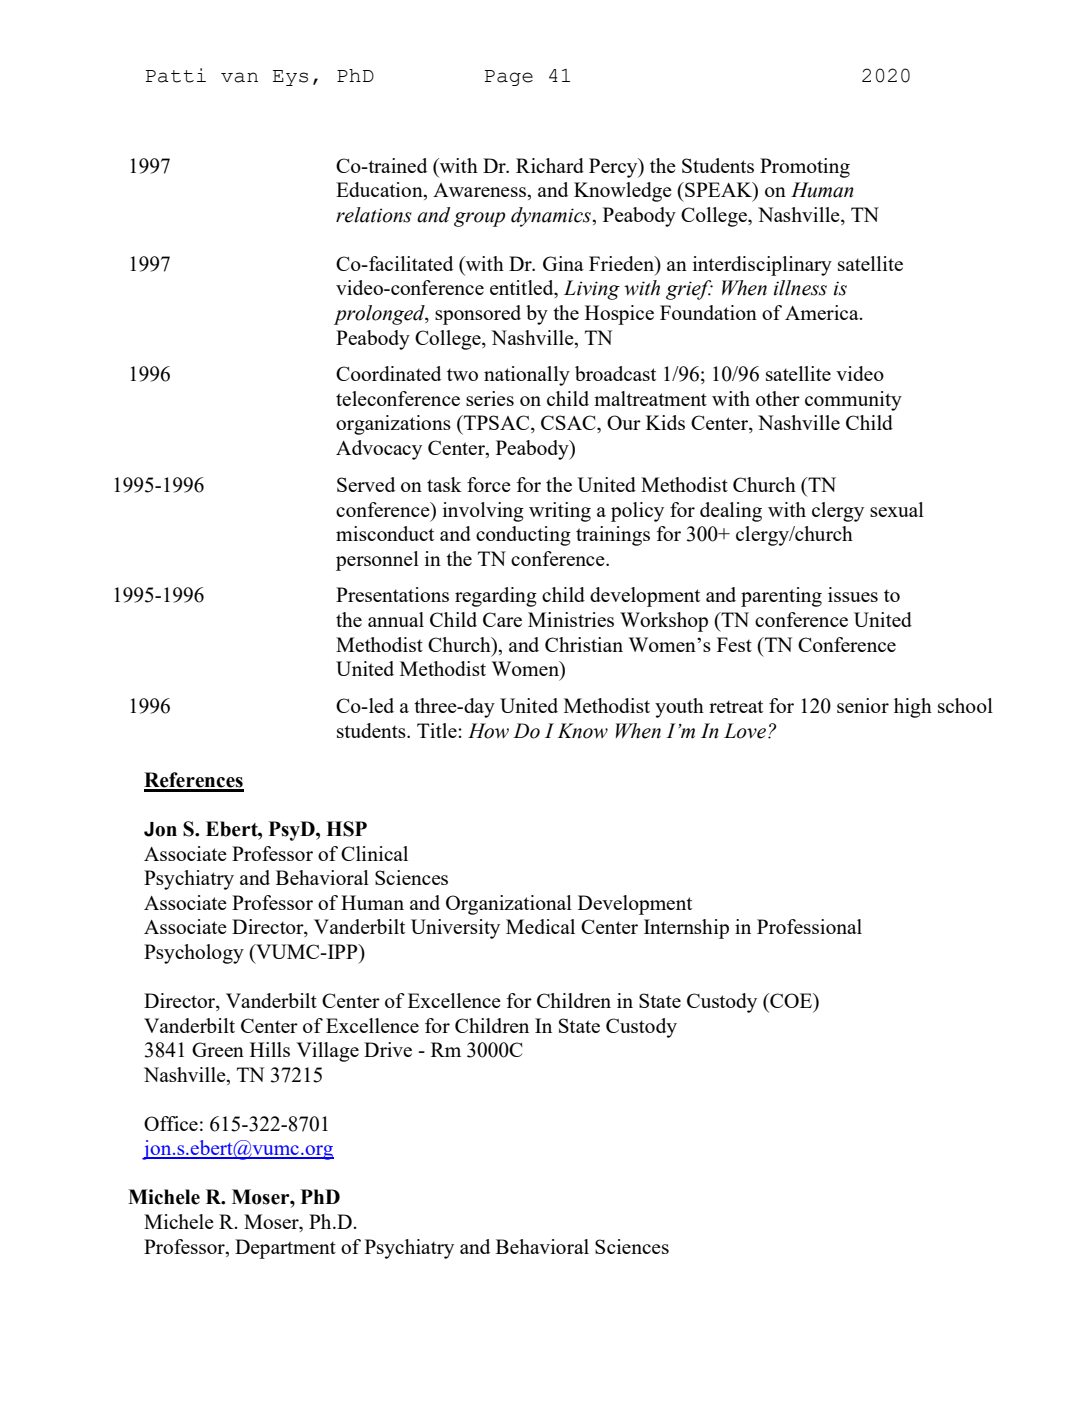  I want to click on COE, so click(791, 1002).
